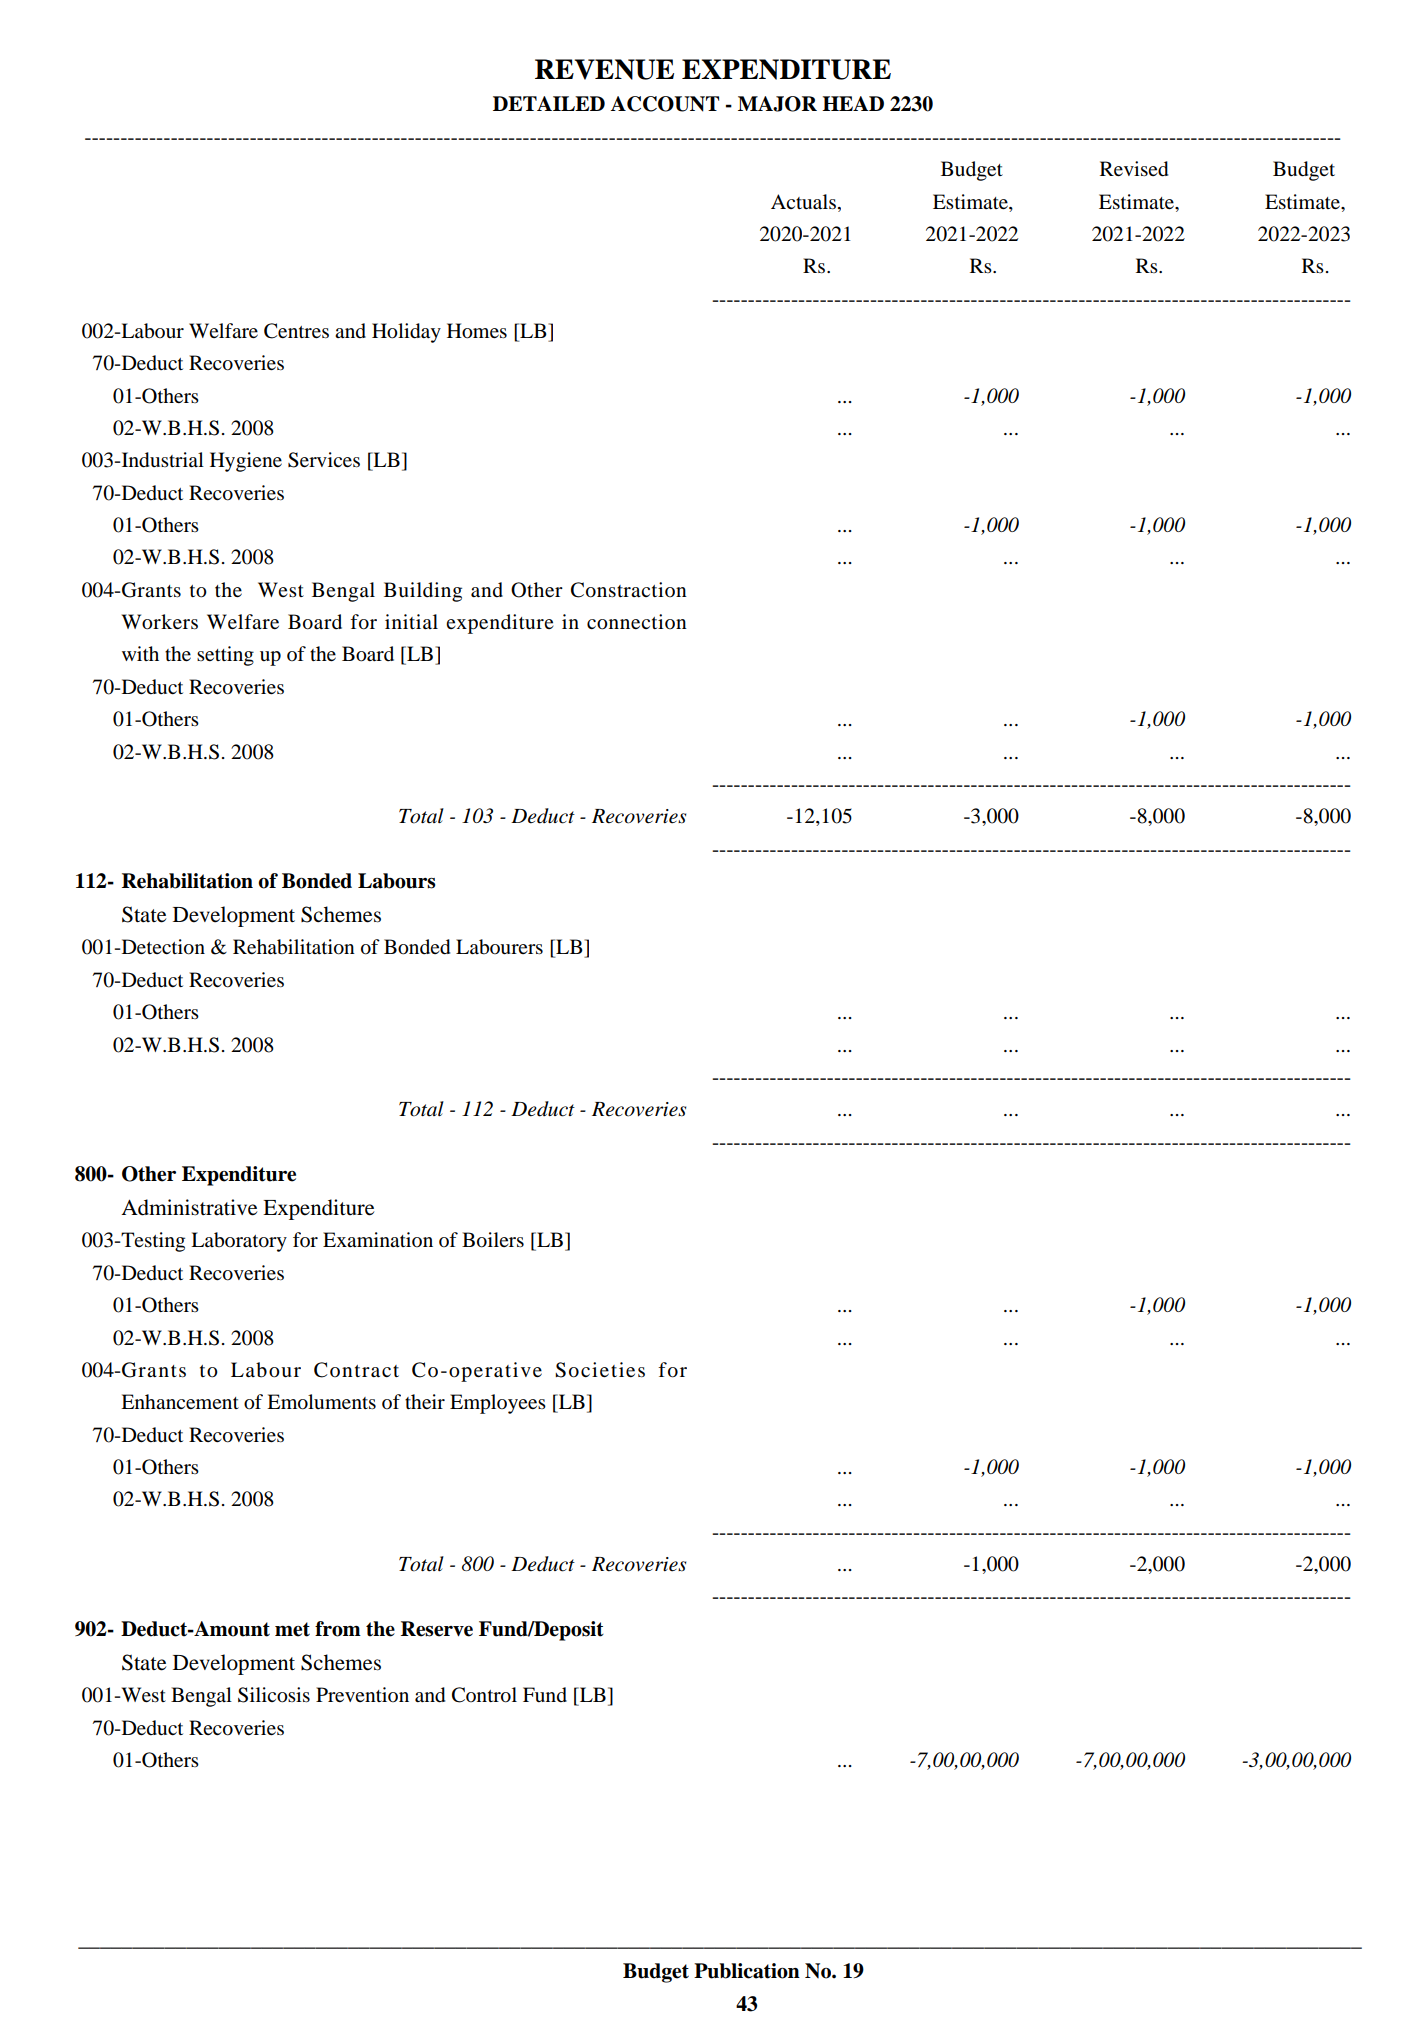 This page has height=2018, width=1426. I want to click on Societies, so click(600, 1370).
